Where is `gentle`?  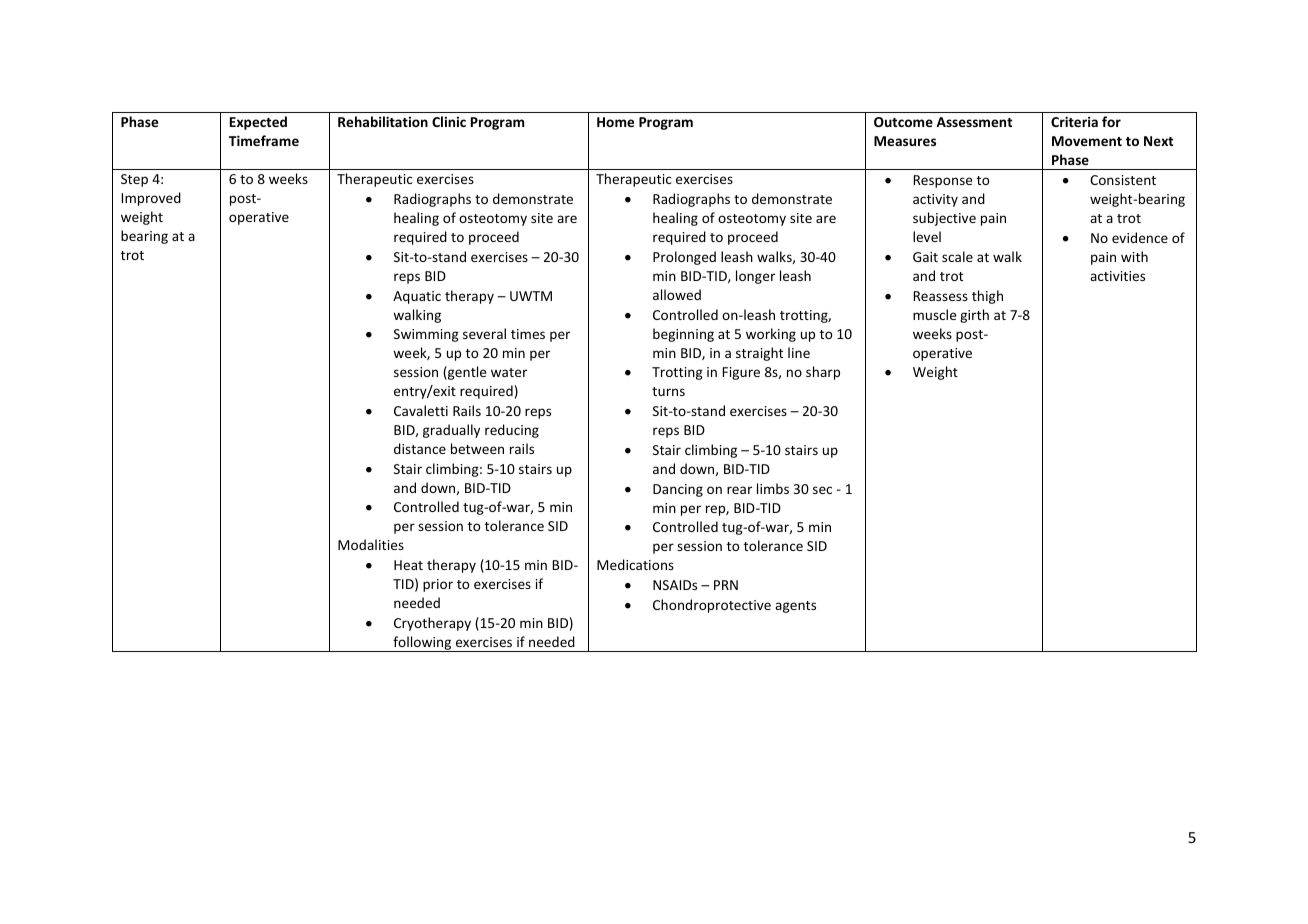
gentle is located at coordinates (466, 373).
